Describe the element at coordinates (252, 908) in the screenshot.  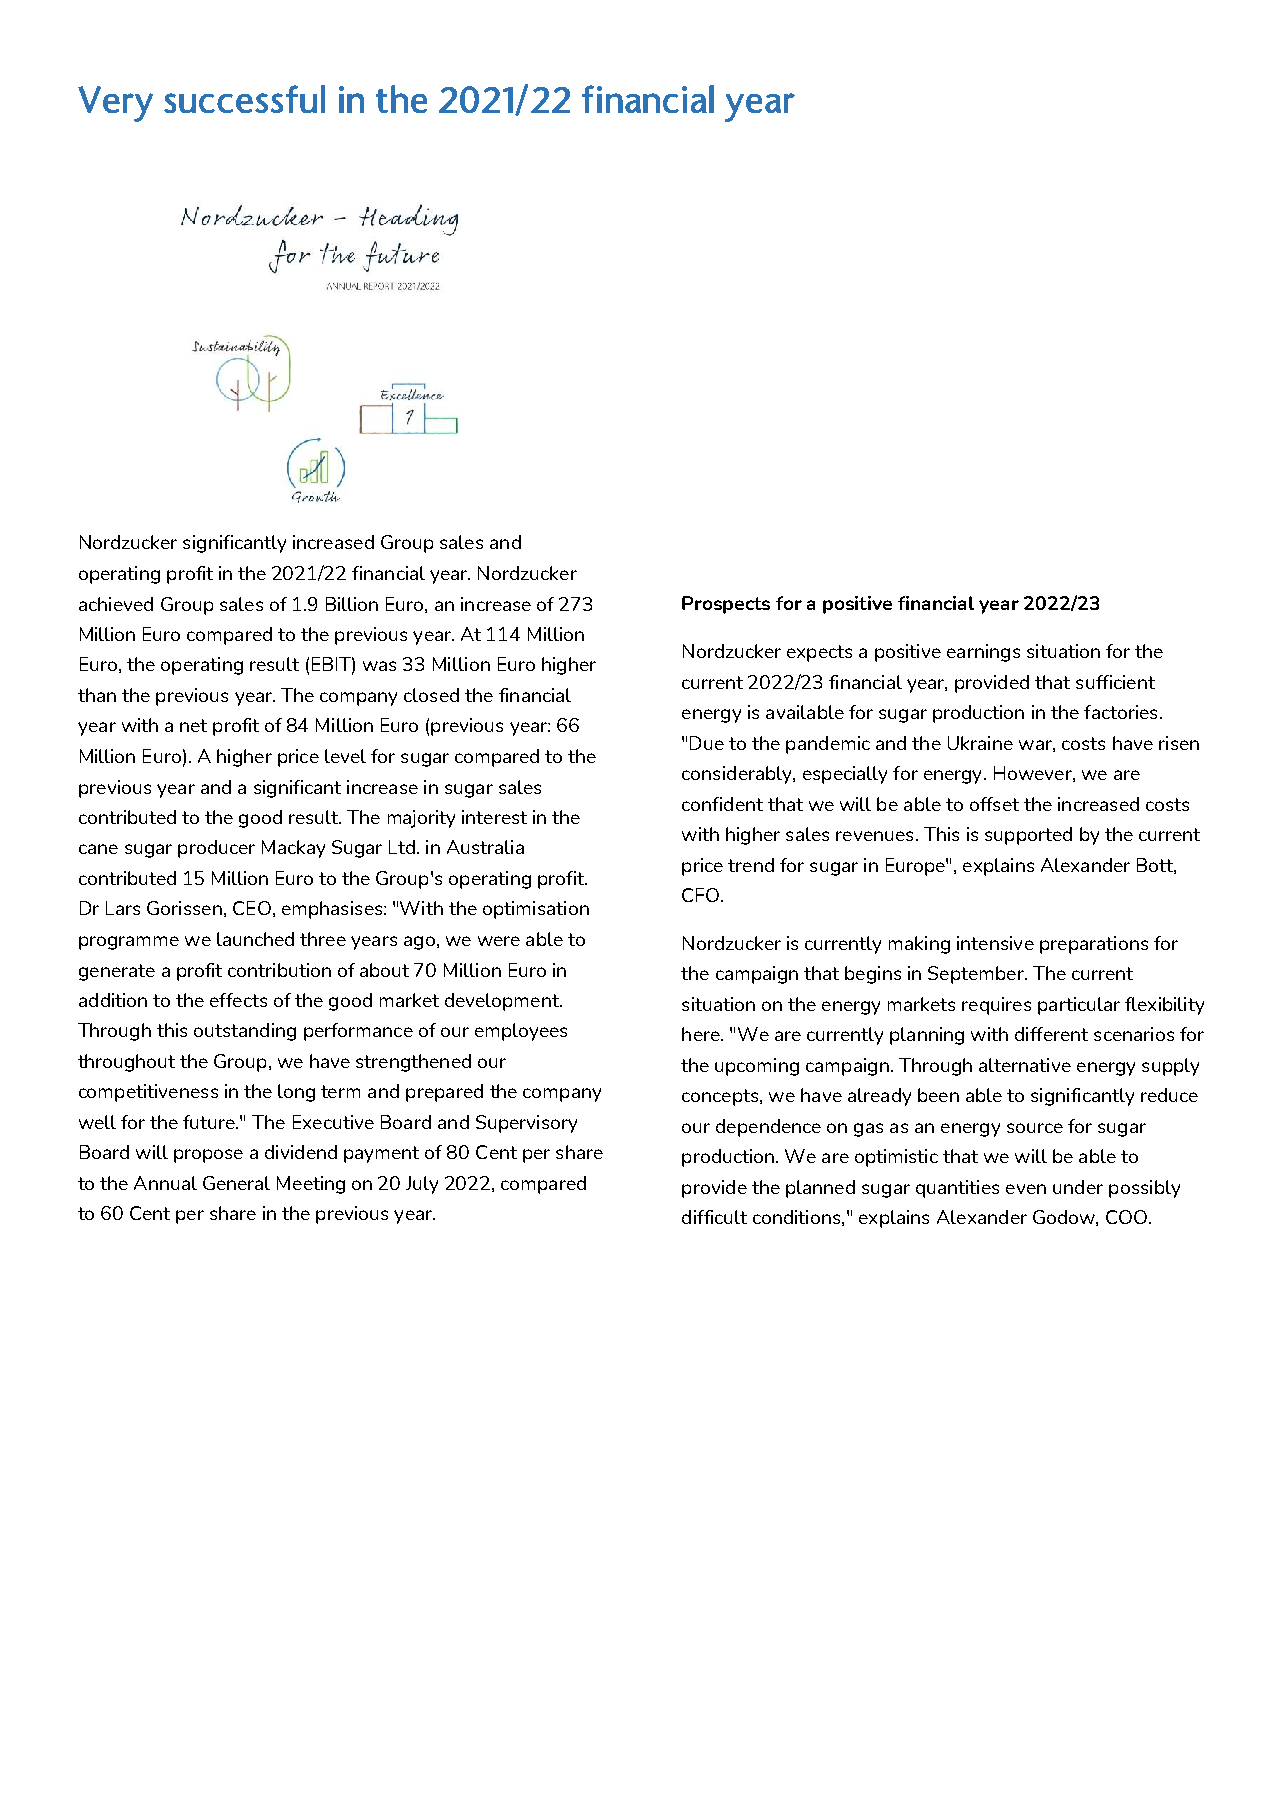
I see `CEO` at that location.
